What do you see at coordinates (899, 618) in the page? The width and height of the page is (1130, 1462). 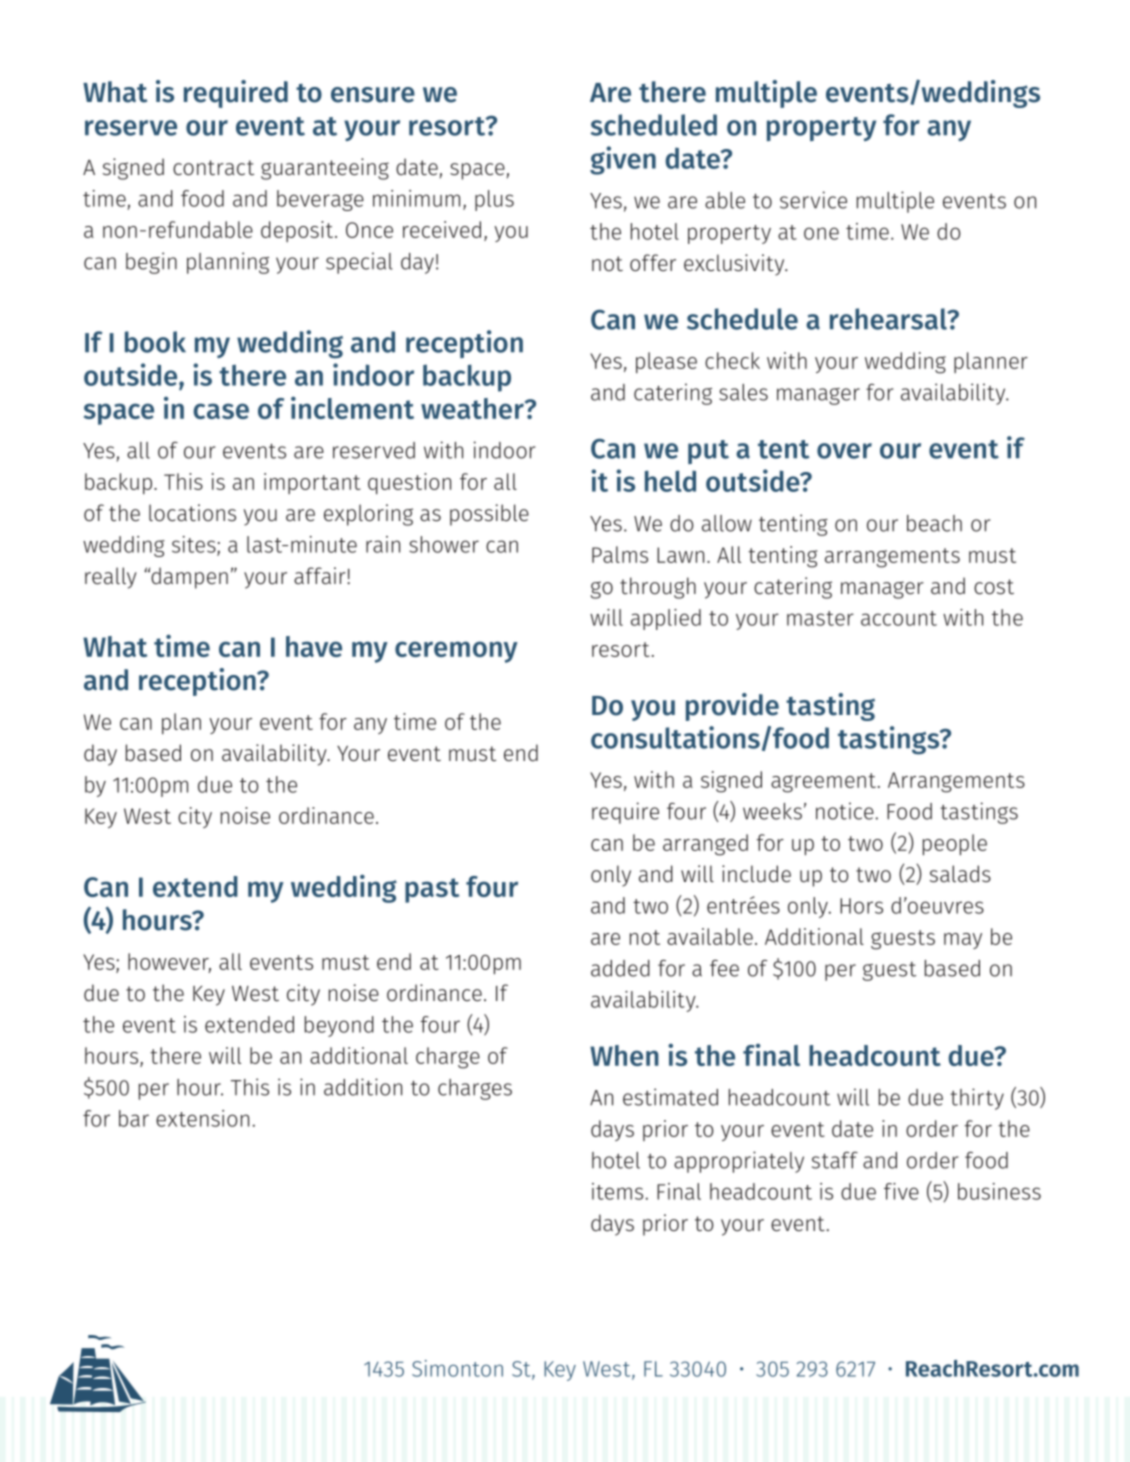 I see `account` at bounding box center [899, 618].
